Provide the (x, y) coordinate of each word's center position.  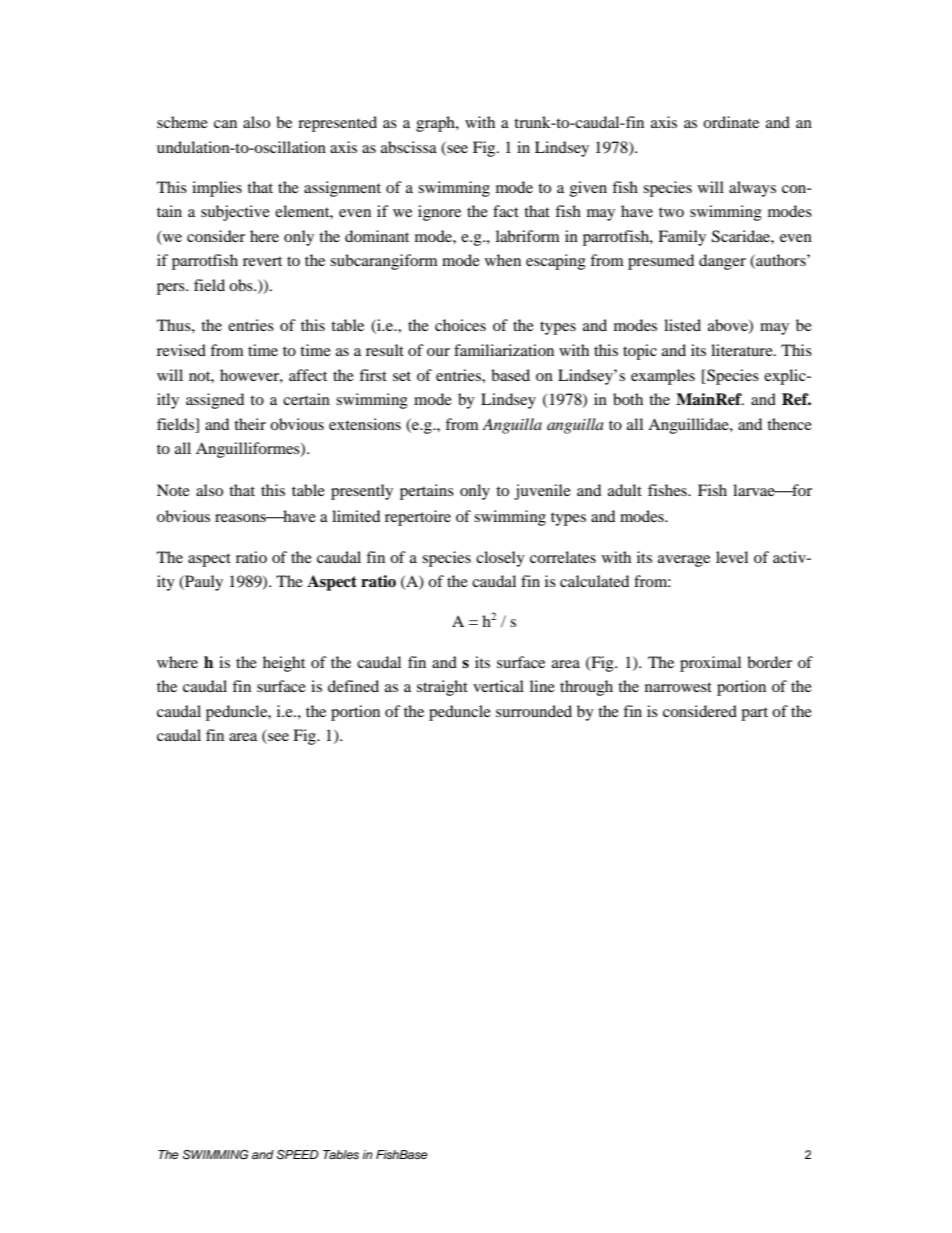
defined (353, 686)
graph (436, 124)
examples (663, 377)
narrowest (678, 687)
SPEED (297, 1155)
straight (442, 688)
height (284, 664)
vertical (498, 686)
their (250, 424)
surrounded (534, 711)
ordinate (731, 122)
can (225, 124)
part (754, 714)
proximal (710, 664)
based (510, 375)
